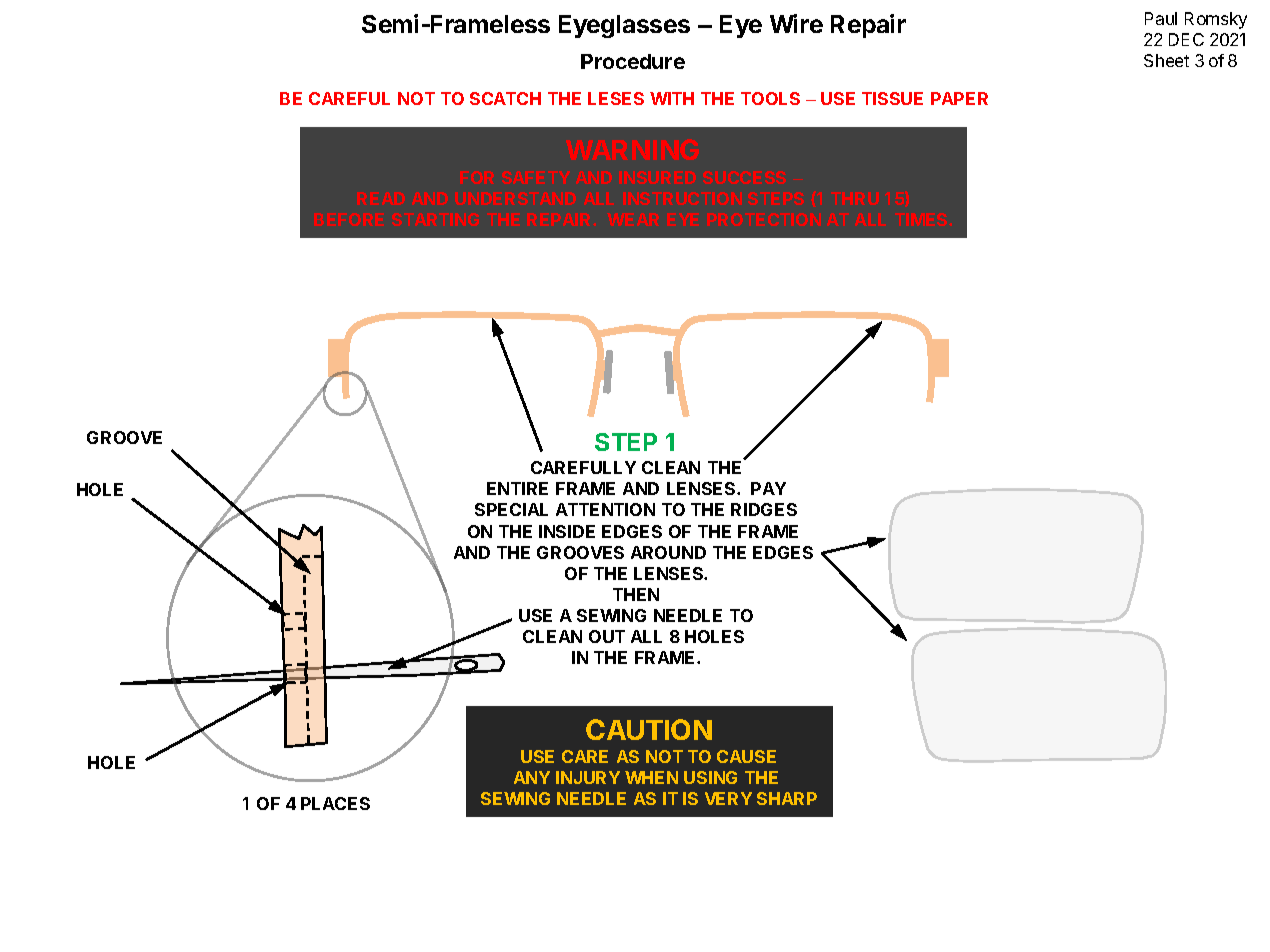 The image size is (1270, 952). Describe the element at coordinates (532, 777) in the screenshot. I see `ANY` at that location.
